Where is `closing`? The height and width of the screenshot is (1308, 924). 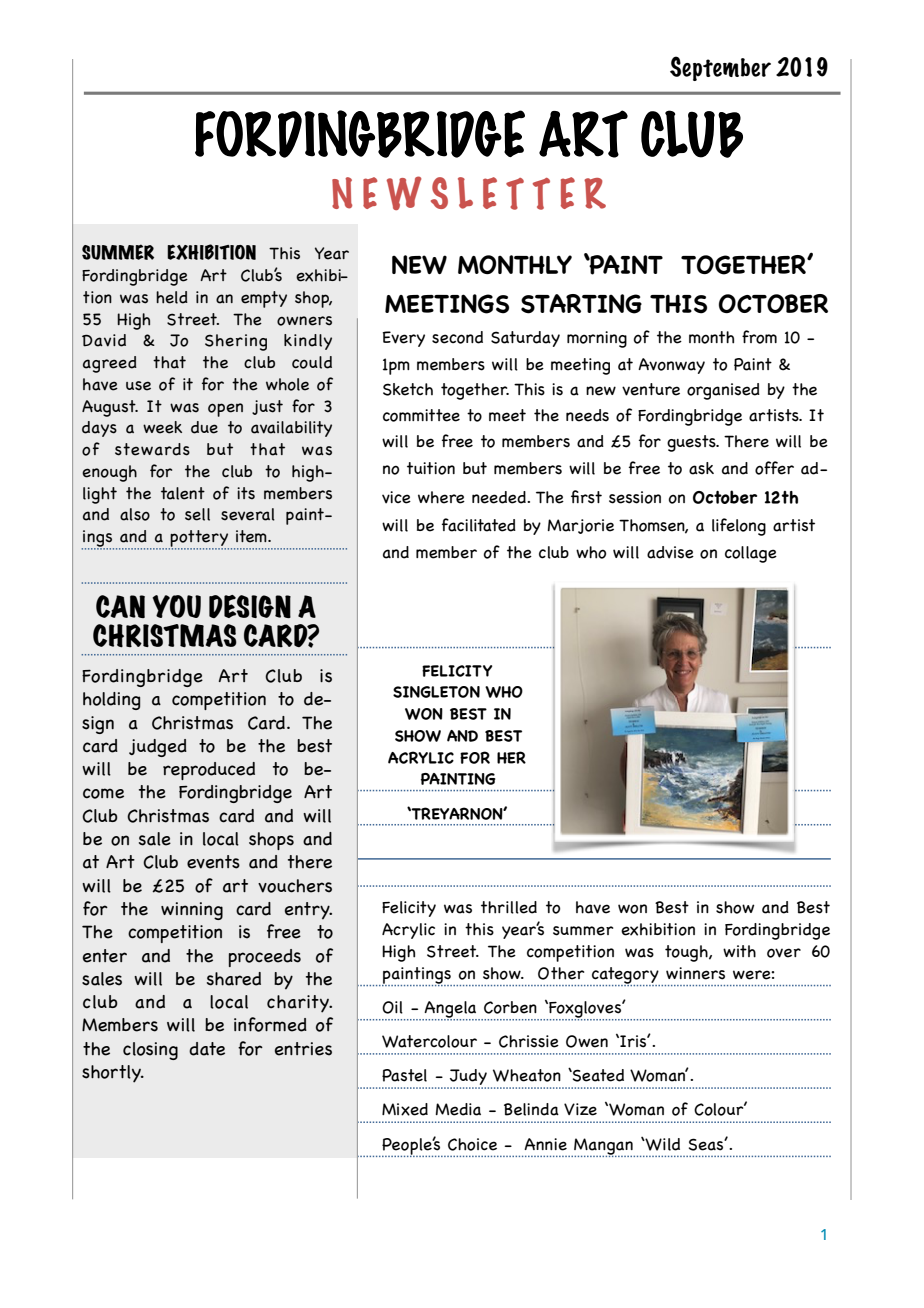
closing is located at coordinates (150, 1051).
